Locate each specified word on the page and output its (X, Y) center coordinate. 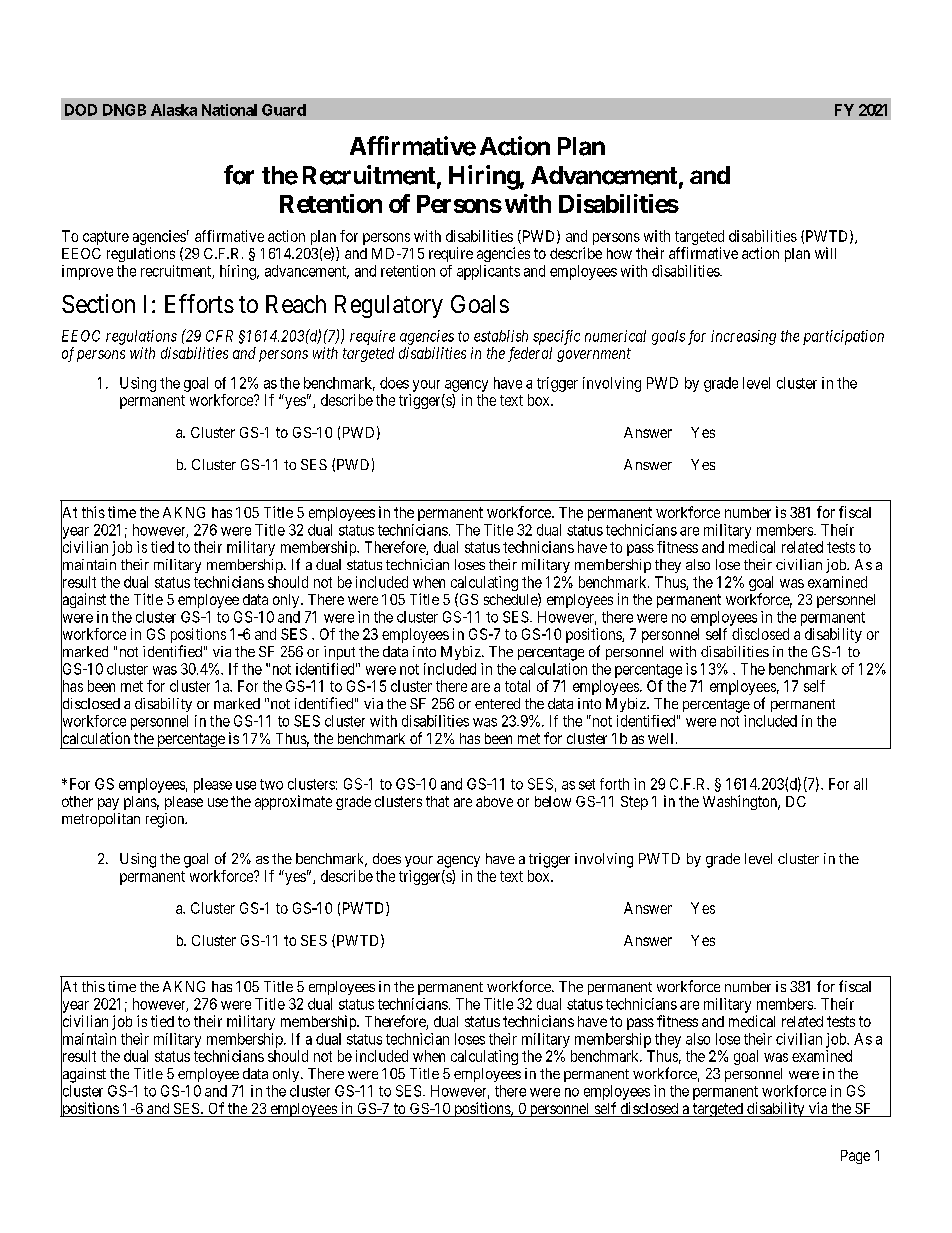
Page (855, 1157)
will (825, 253)
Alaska (174, 110)
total (517, 686)
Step (634, 803)
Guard (284, 110)
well (662, 738)
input (339, 653)
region (166, 820)
